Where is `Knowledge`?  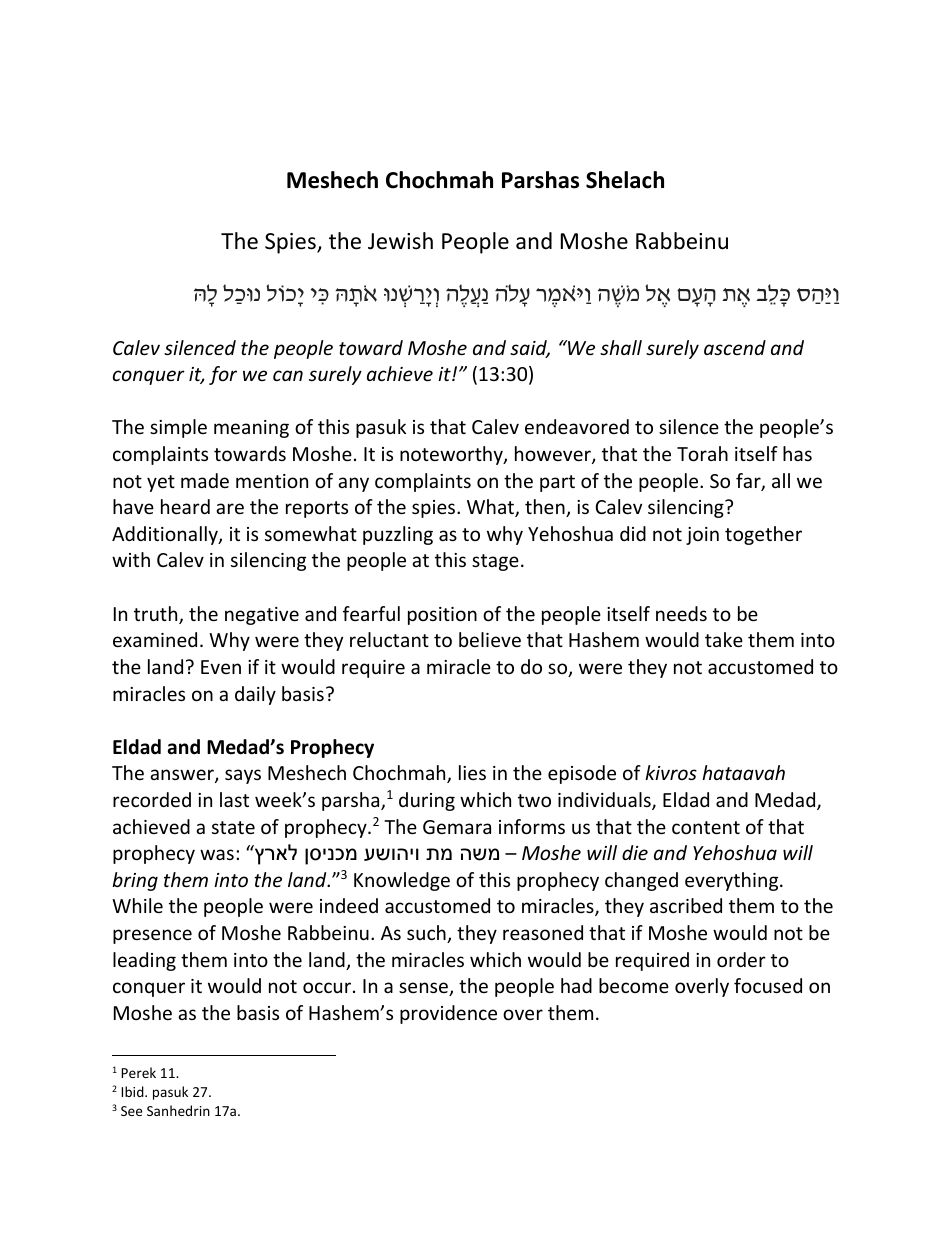
Knowledge is located at coordinates (402, 881).
